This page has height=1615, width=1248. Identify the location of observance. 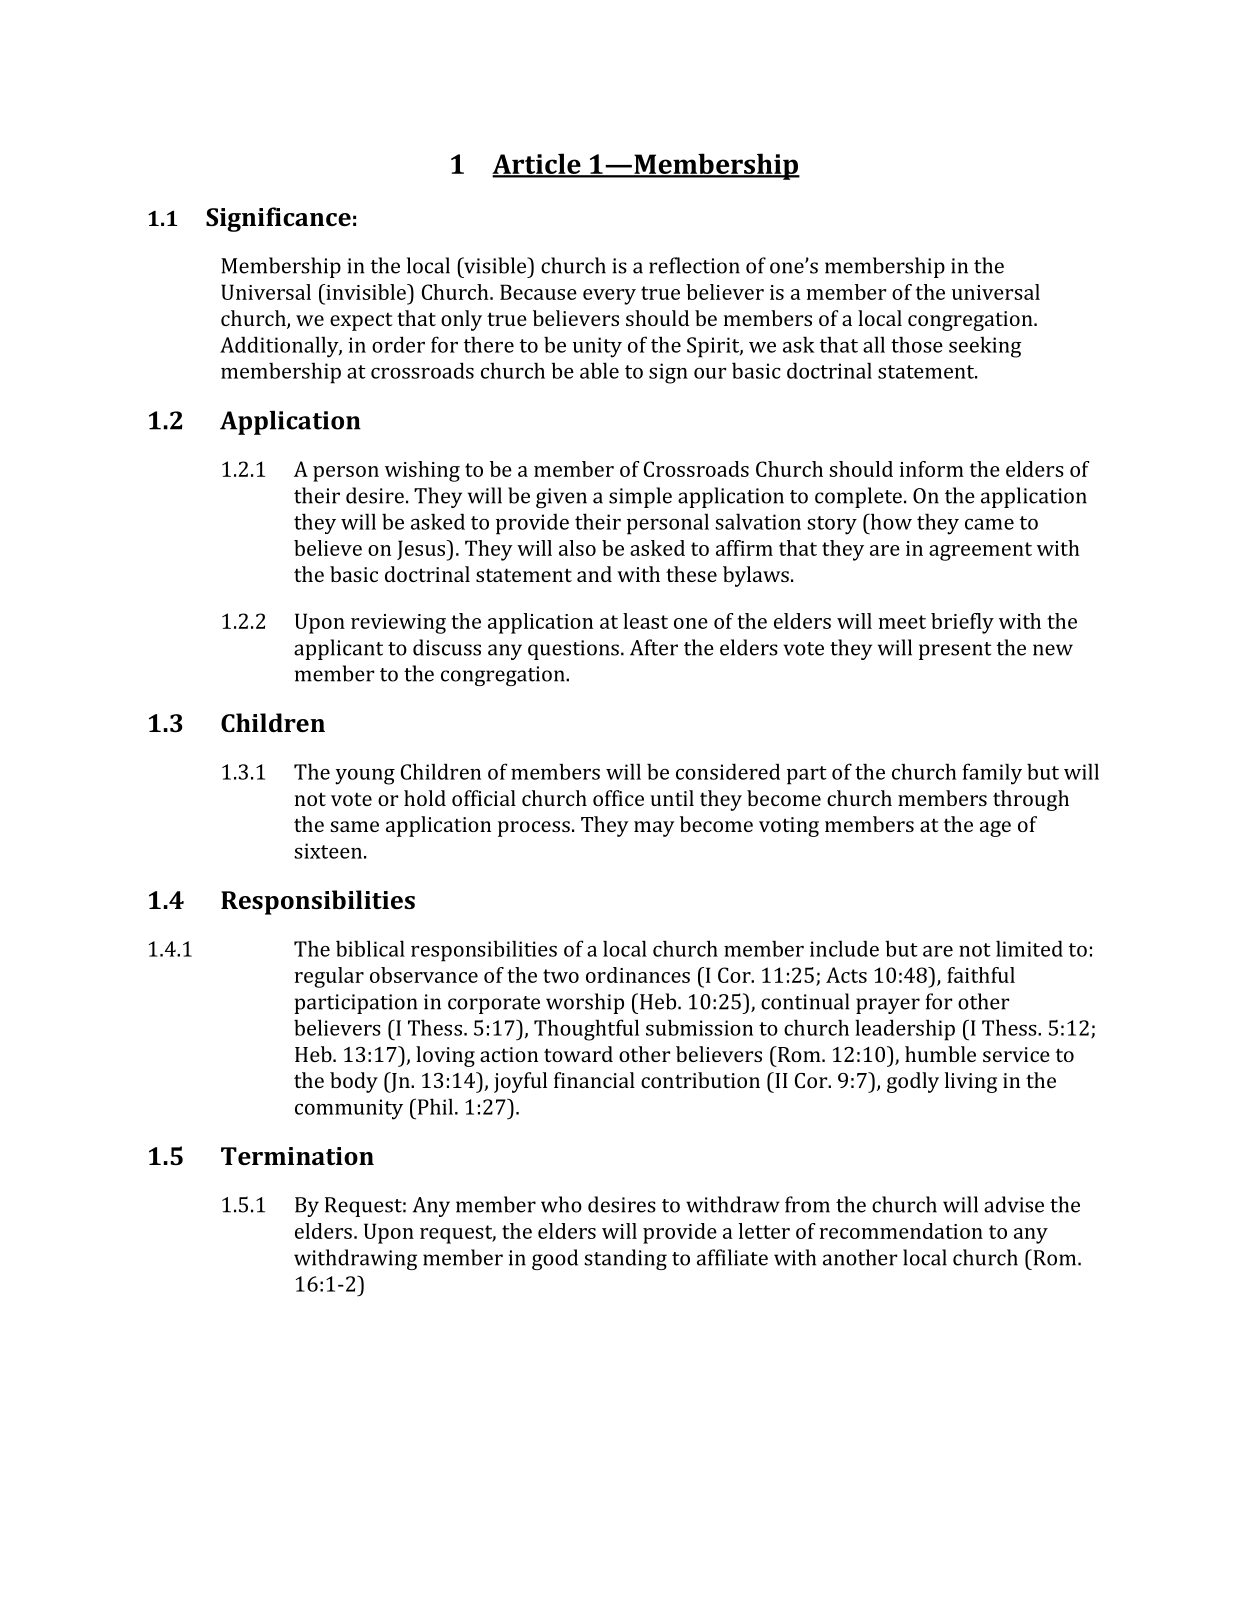
(424, 975).
